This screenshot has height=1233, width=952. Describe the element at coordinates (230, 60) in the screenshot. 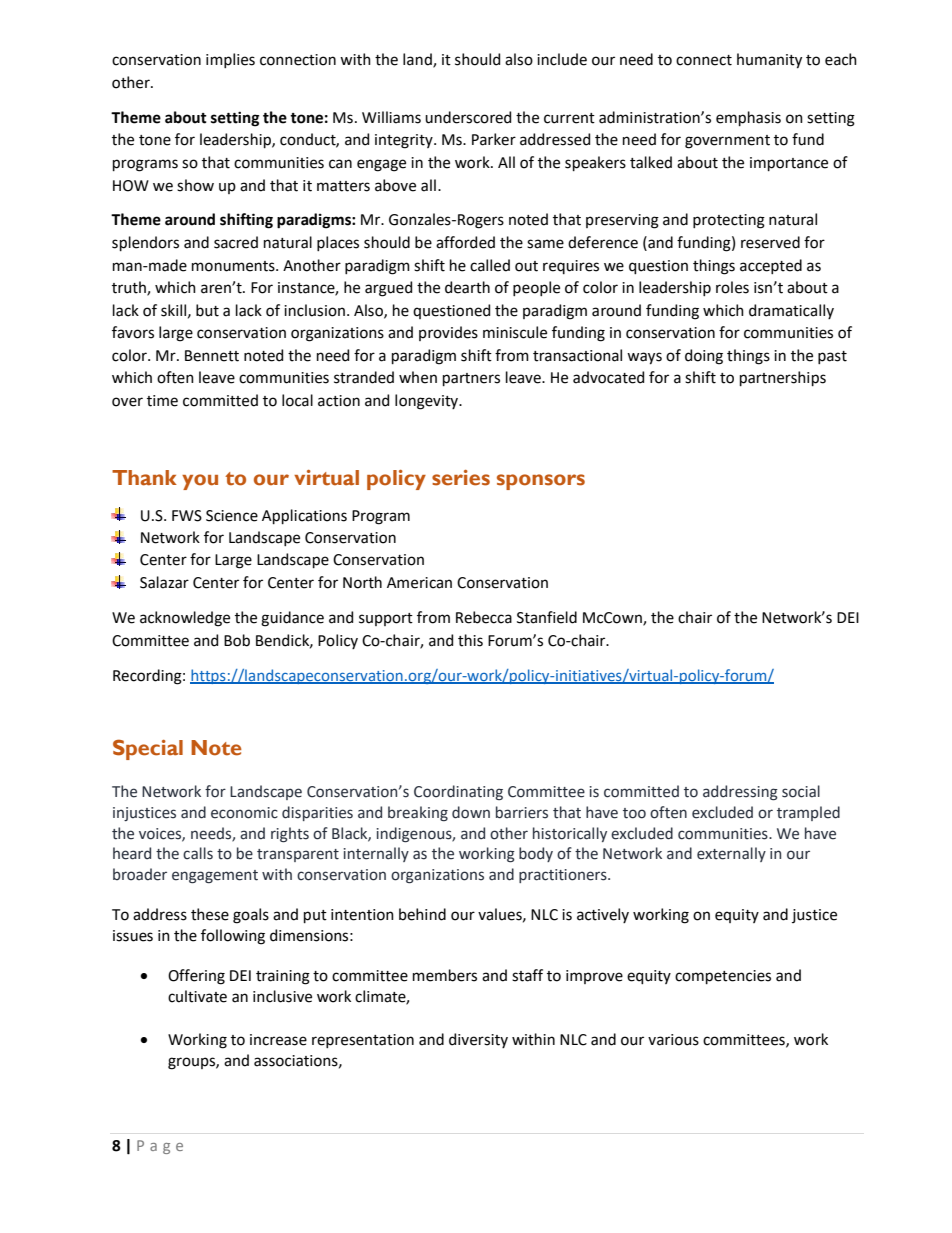

I see `implies` at that location.
